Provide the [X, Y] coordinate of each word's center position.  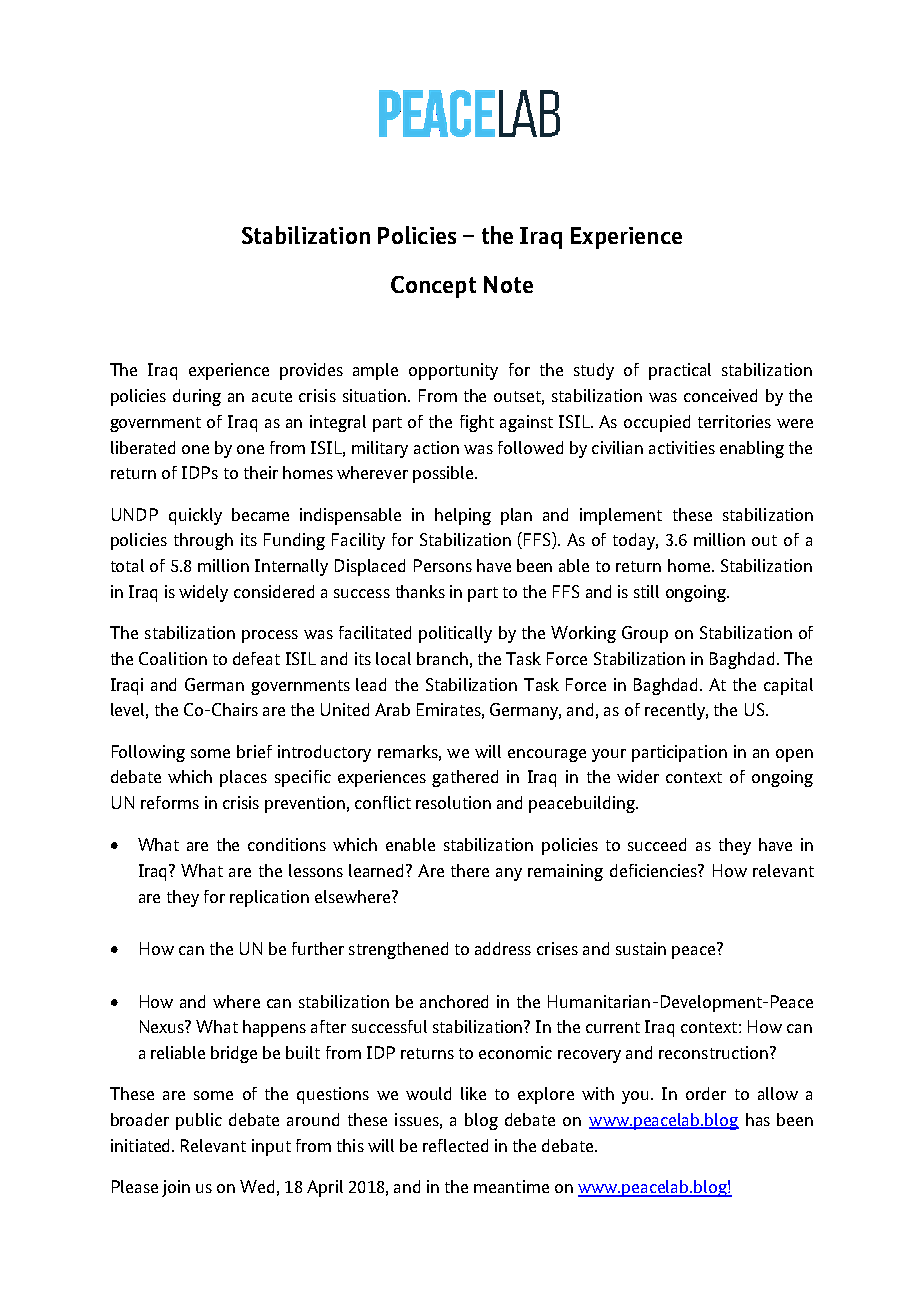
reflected [455, 1145]
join [176, 1188]
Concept [433, 287]
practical [680, 371]
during [197, 397]
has [758, 1119]
